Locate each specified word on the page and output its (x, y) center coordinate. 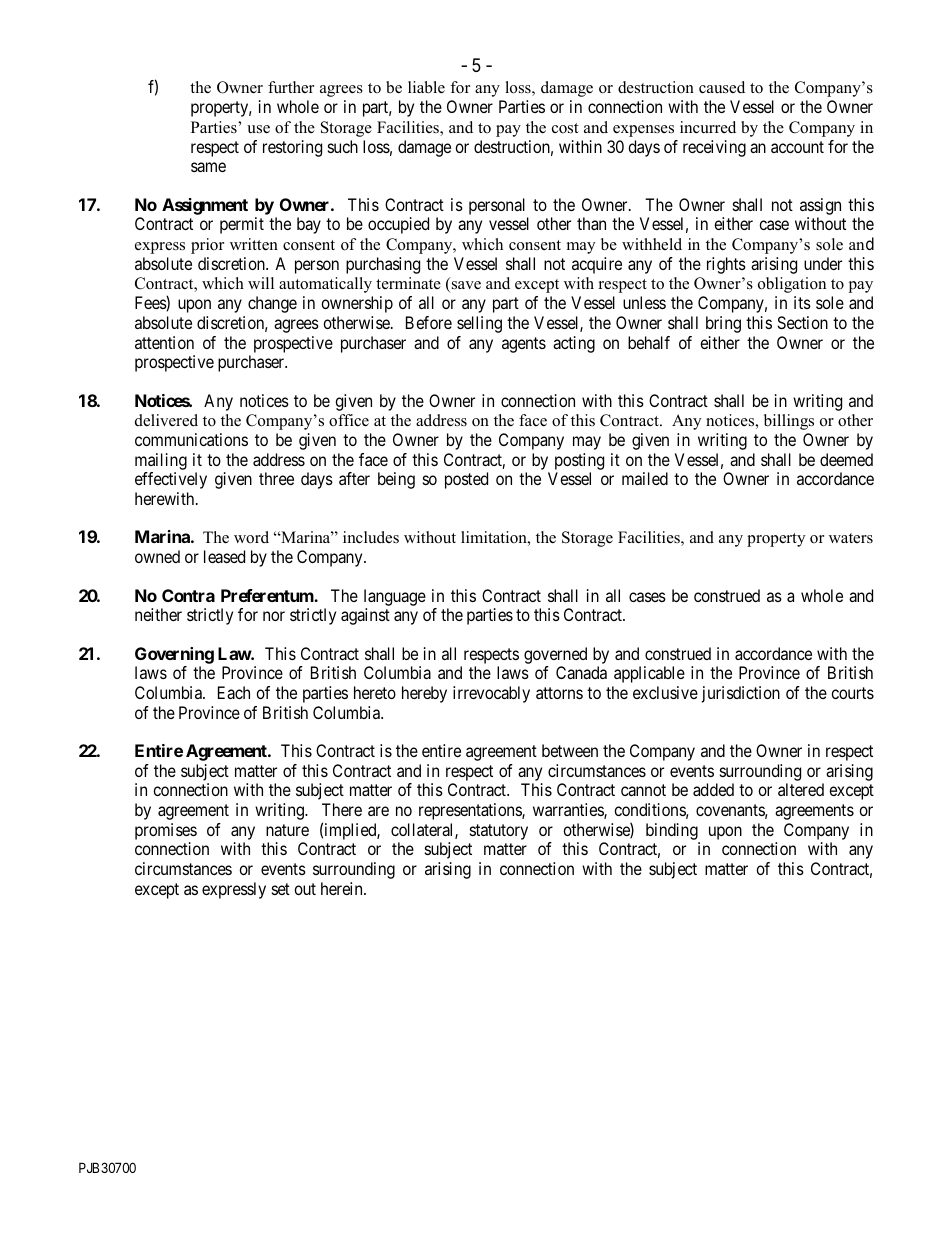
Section (802, 322)
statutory (499, 832)
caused (722, 87)
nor (274, 616)
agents (524, 345)
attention (164, 342)
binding (673, 833)
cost (565, 128)
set (281, 889)
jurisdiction (741, 694)
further (291, 87)
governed (555, 655)
